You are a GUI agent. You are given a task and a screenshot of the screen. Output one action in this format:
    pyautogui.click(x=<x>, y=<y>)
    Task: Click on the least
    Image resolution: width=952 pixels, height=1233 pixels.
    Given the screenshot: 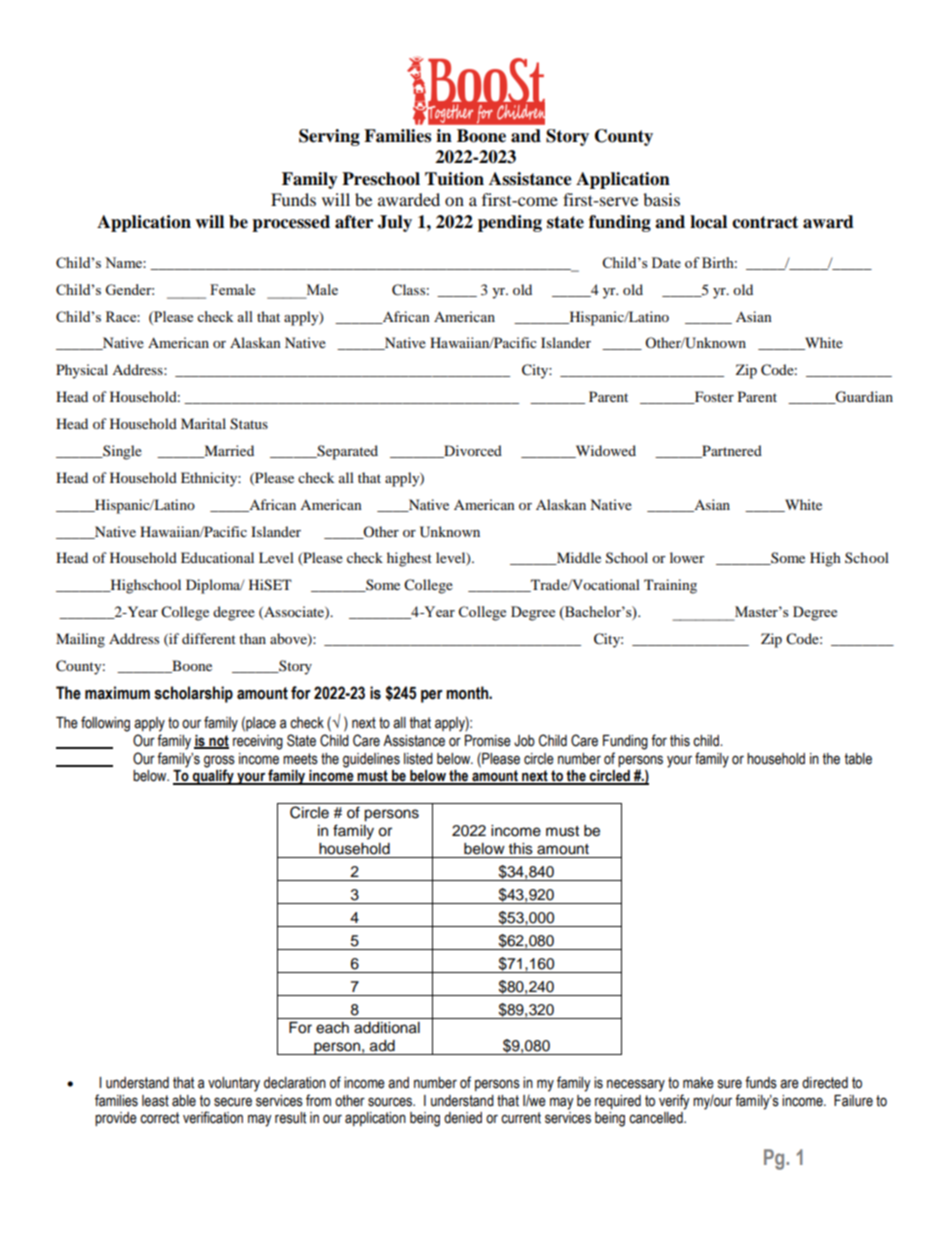 What is the action you would take?
    pyautogui.click(x=155, y=1101)
